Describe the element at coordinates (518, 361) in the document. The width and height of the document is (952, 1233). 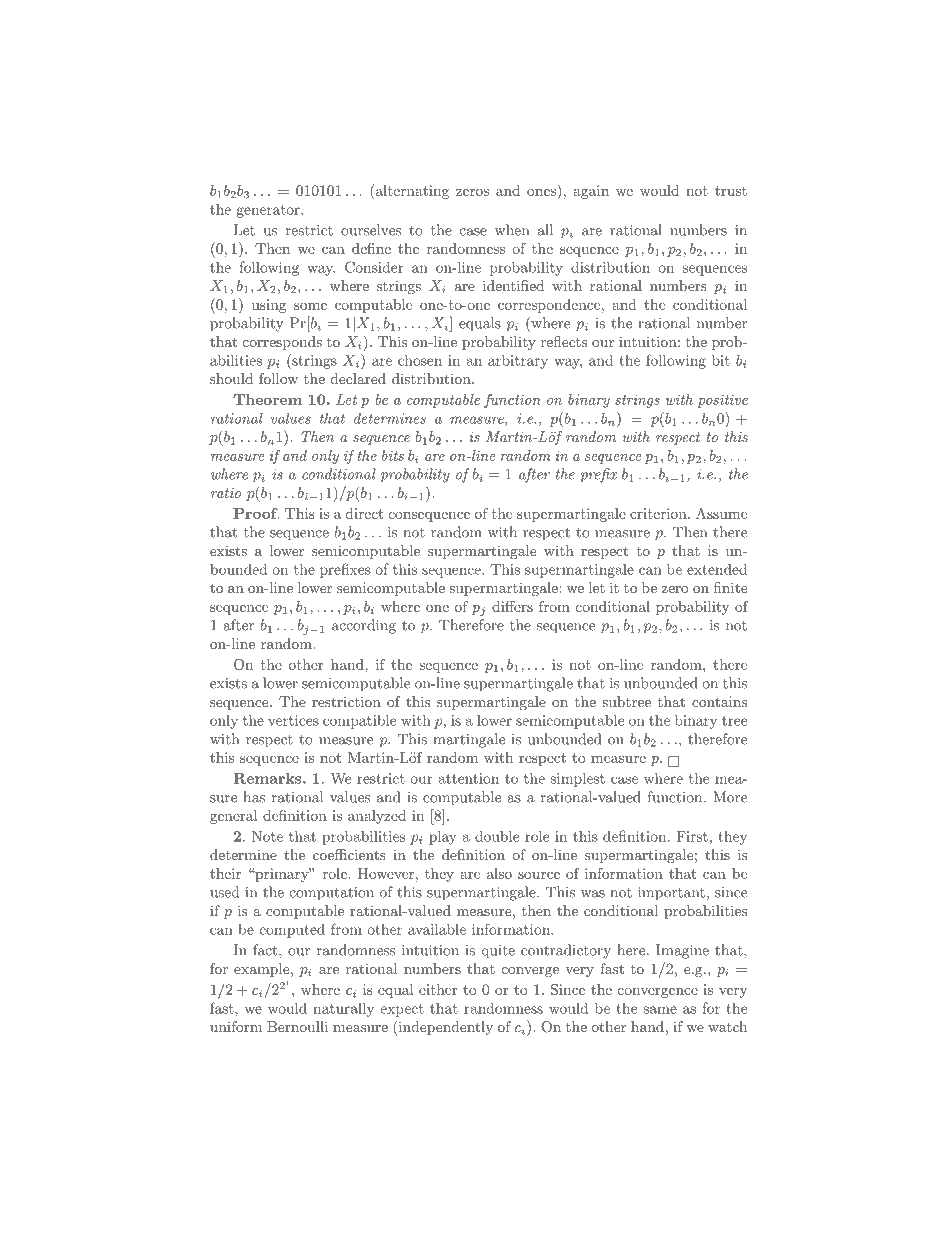
I see `arbitrary` at that location.
